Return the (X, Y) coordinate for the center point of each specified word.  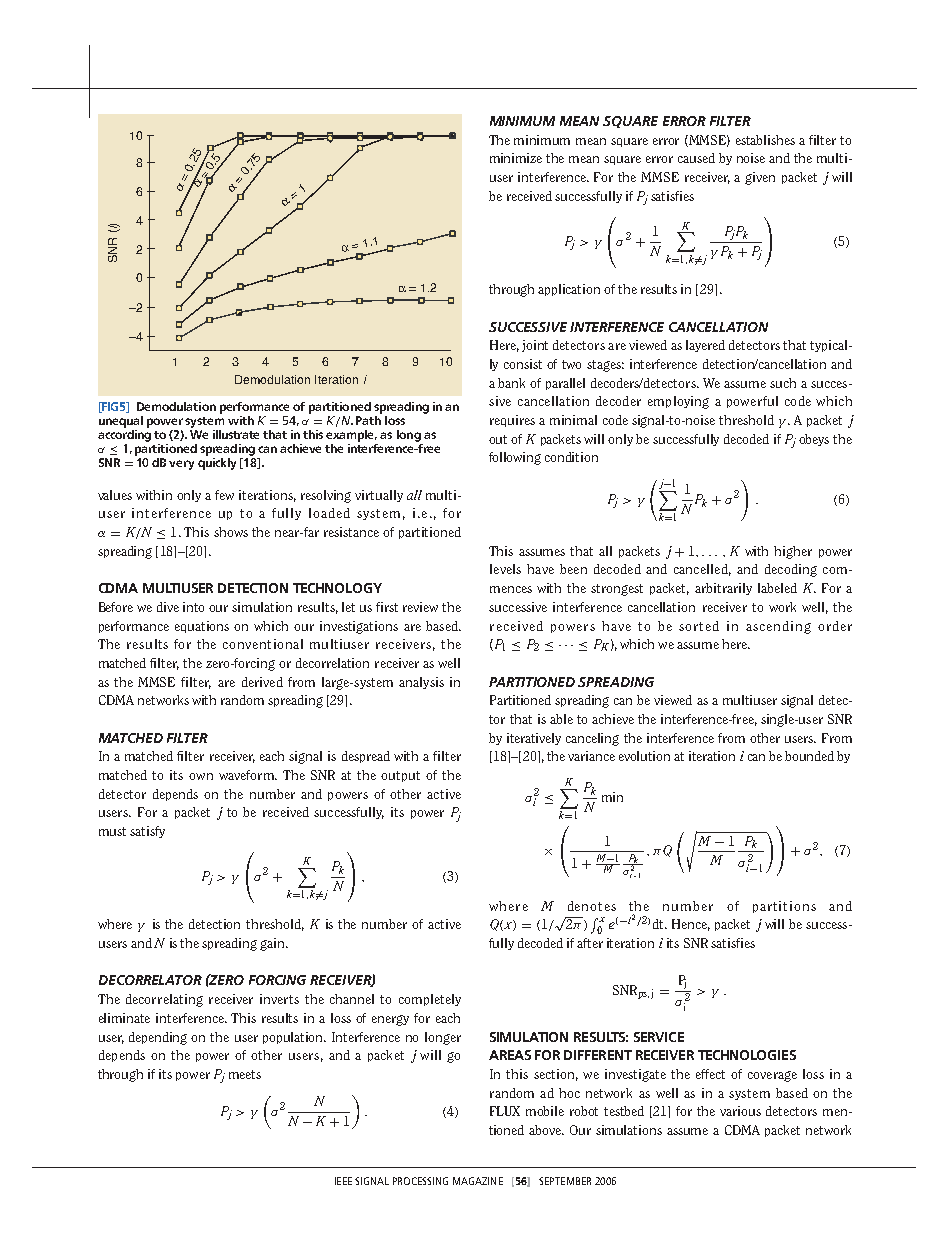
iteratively (534, 739)
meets (245, 1074)
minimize (516, 158)
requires (512, 421)
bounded (809, 756)
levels (505, 569)
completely (430, 1000)
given (760, 178)
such (783, 383)
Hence (691, 925)
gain (273, 944)
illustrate (236, 434)
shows (231, 532)
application (569, 290)
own (201, 776)
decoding (791, 570)
